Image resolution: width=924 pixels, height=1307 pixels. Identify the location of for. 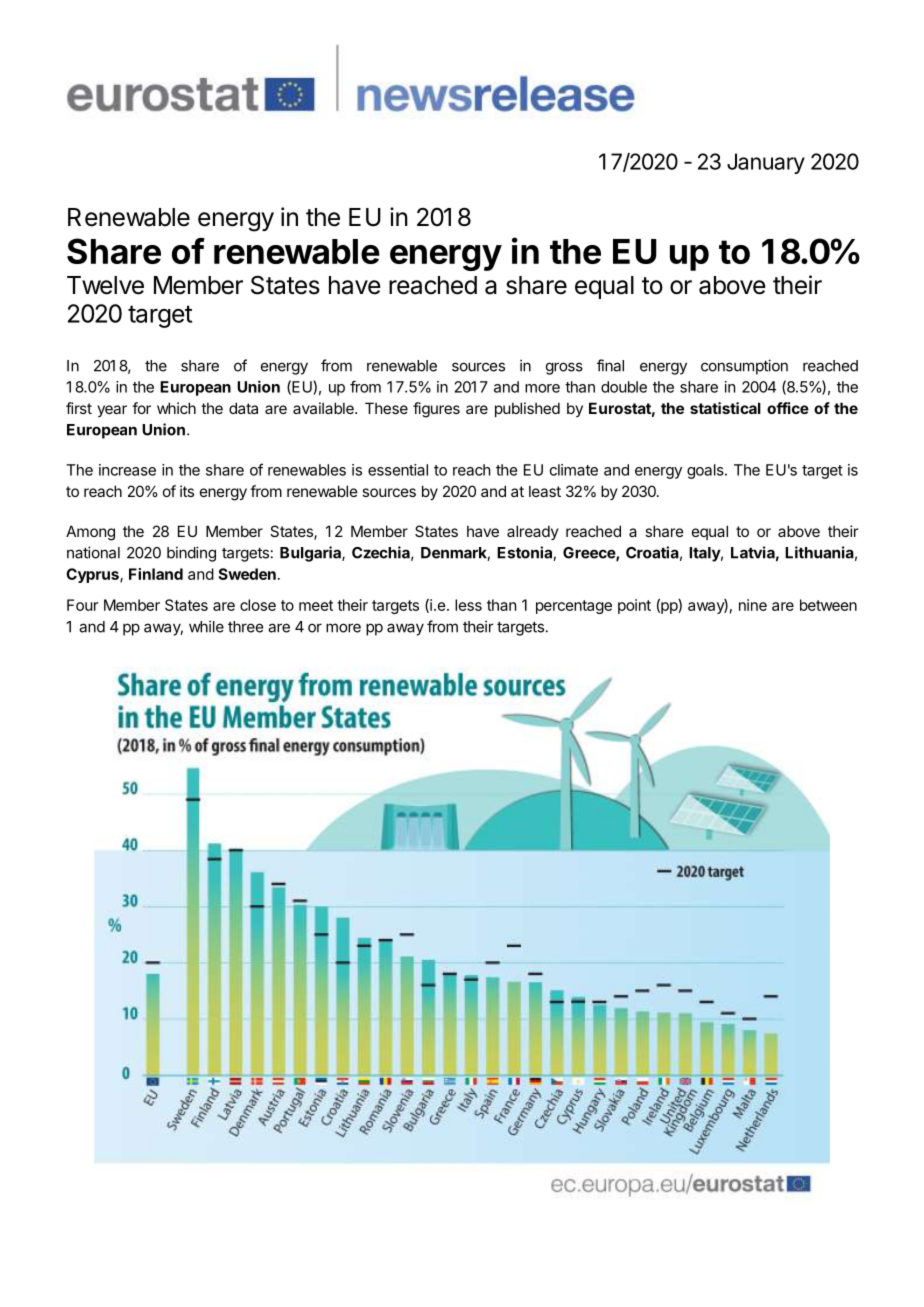
(141, 408).
